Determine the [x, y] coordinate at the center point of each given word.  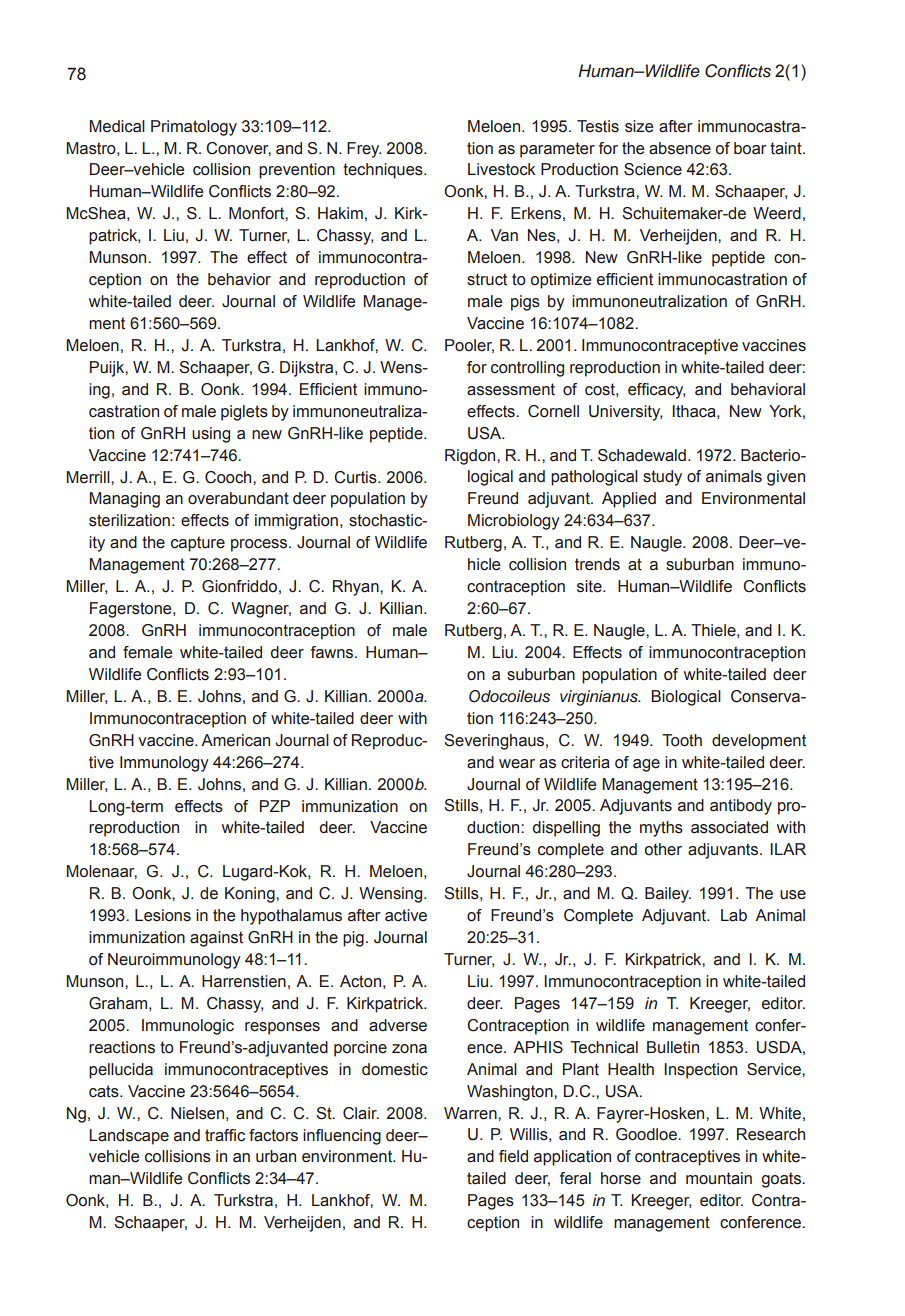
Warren [471, 1113]
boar [750, 148]
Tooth [682, 740]
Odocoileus [509, 696]
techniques [384, 171]
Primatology [194, 128]
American [235, 740]
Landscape [129, 1137]
